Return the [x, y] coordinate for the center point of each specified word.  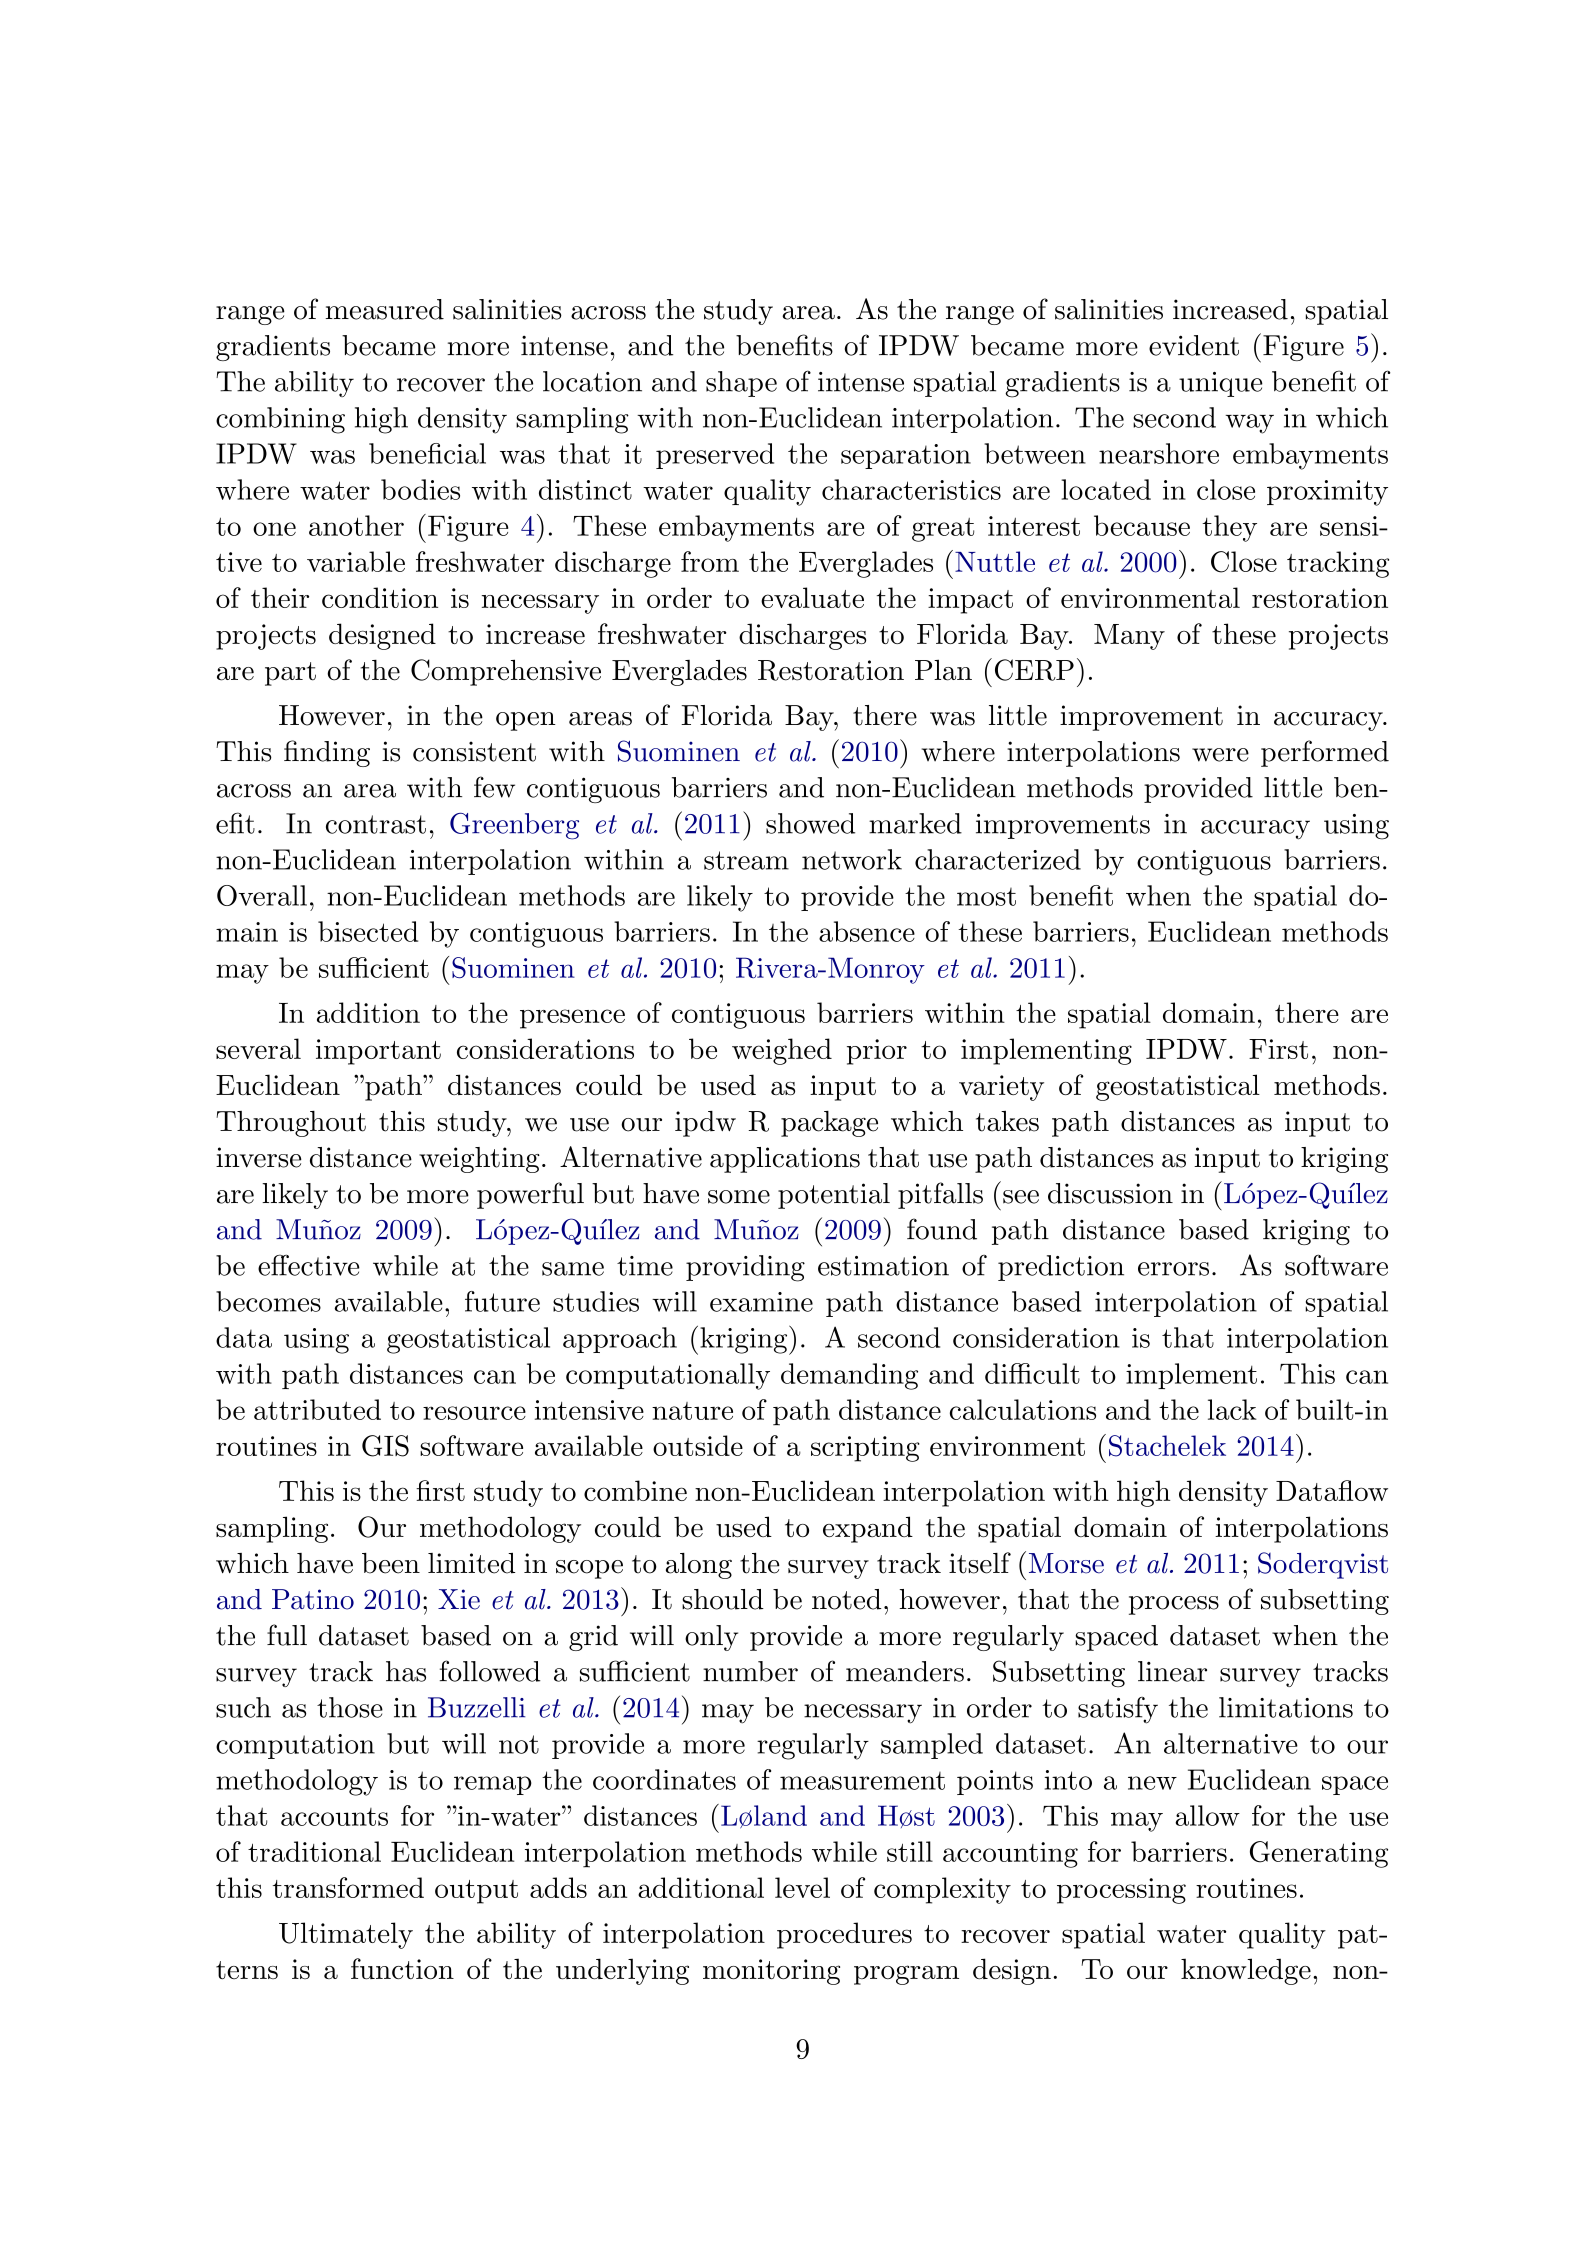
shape [741, 384]
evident [1194, 345]
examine [761, 1302]
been [391, 1563]
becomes [268, 1301]
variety [1001, 1088]
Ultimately [346, 1935]
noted [846, 1599]
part [290, 674]
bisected [368, 931]
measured [384, 309]
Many [1129, 637]
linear [1172, 1671]
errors [1173, 1269]
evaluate [812, 597]
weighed [782, 1051]
